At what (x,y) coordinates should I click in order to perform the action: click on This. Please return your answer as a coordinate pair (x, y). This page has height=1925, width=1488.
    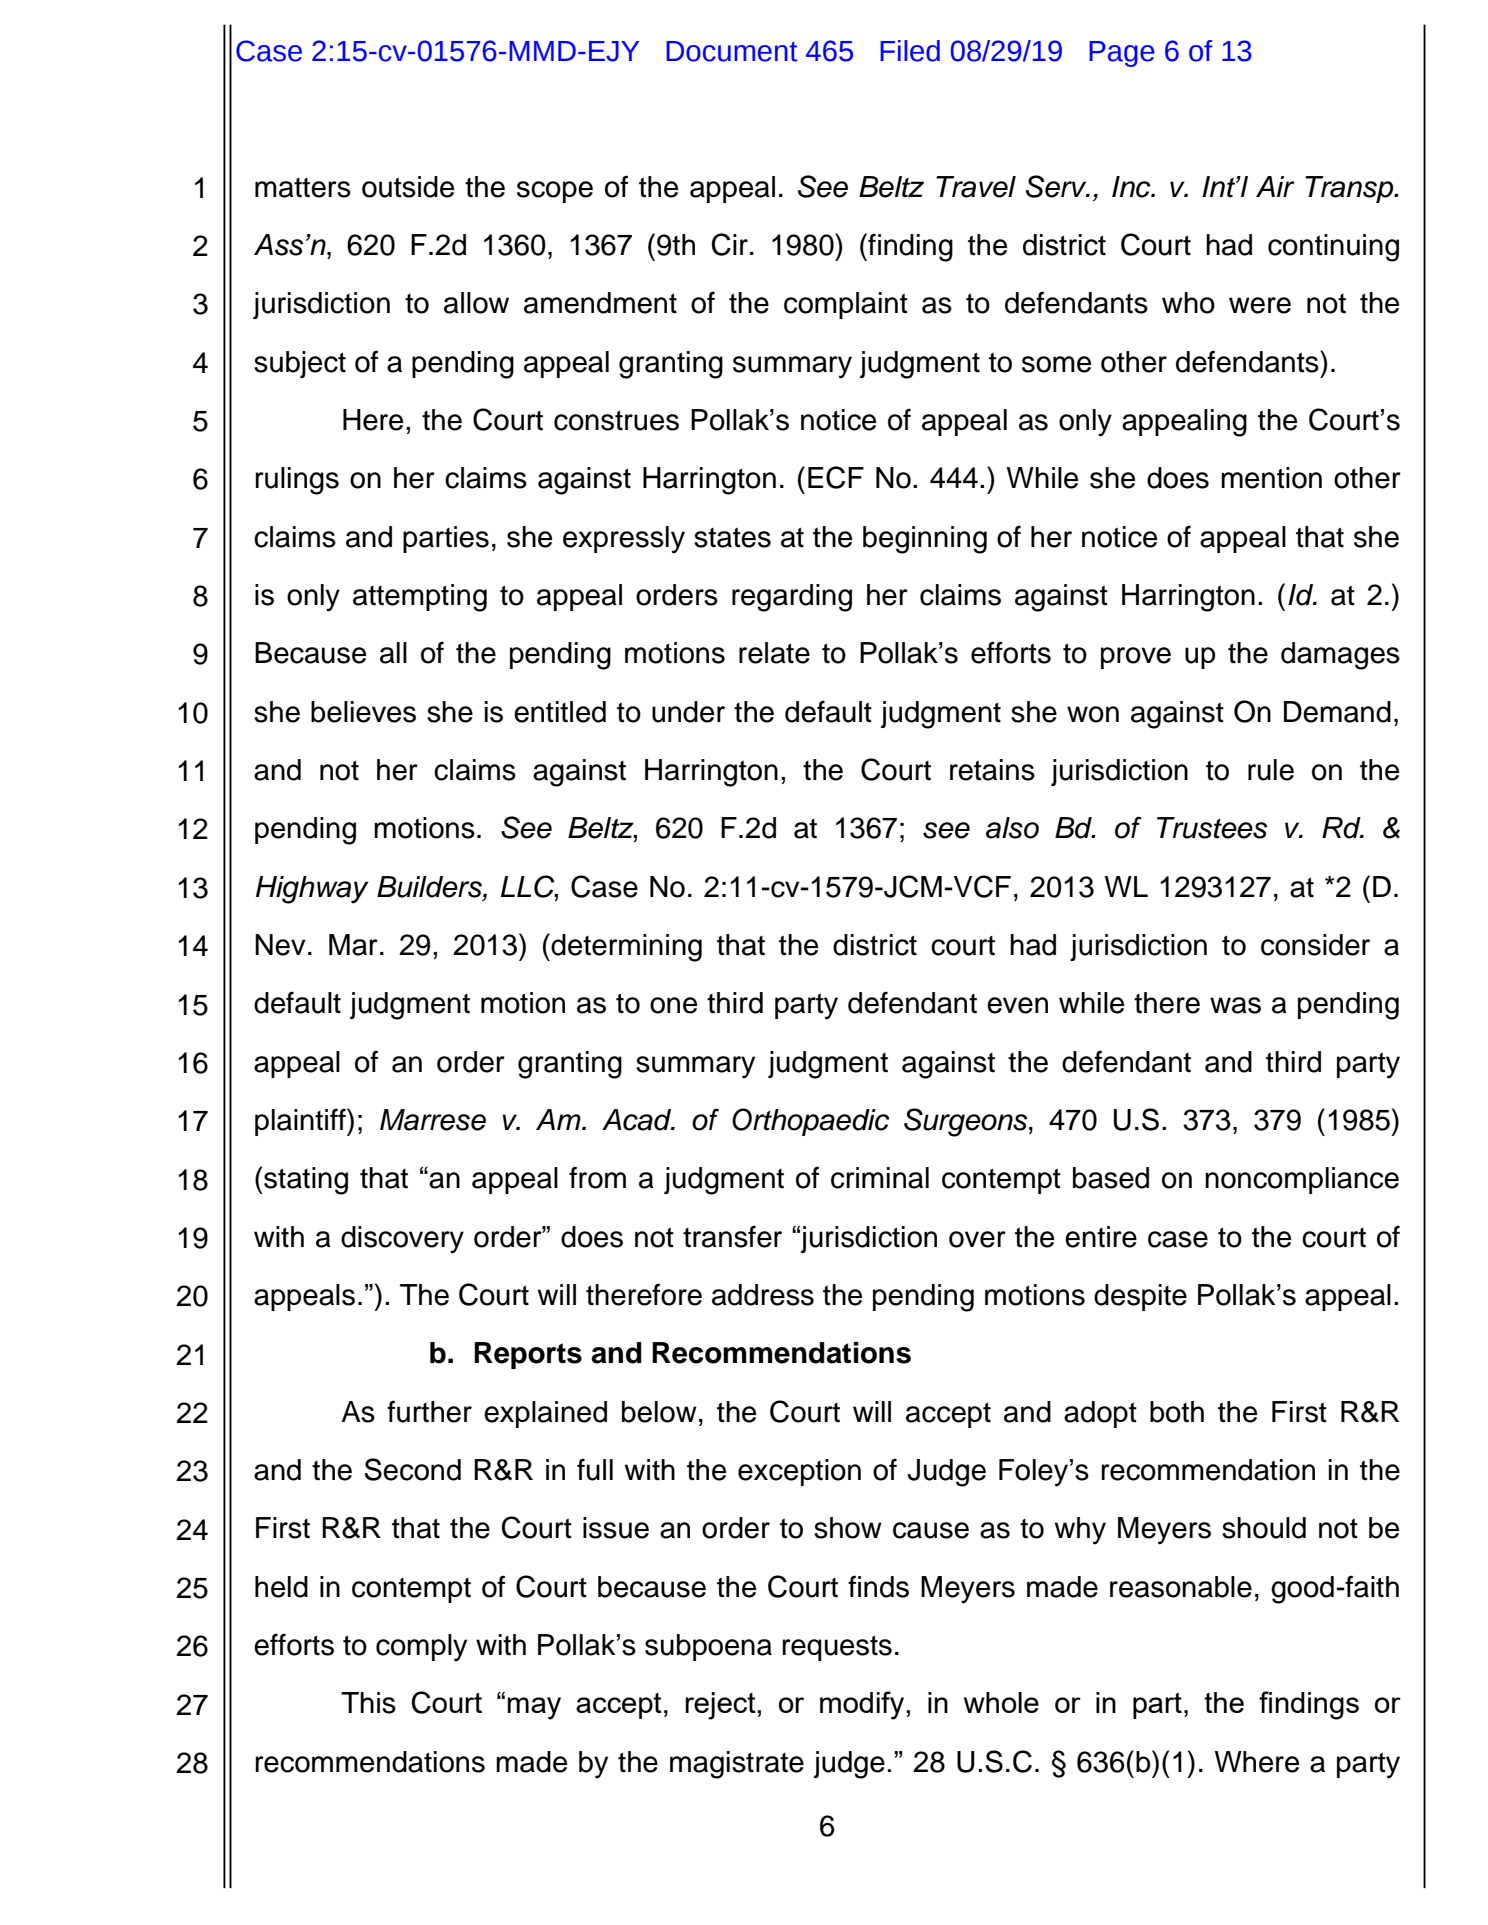
    Looking at the image, I should click on (368, 1703).
